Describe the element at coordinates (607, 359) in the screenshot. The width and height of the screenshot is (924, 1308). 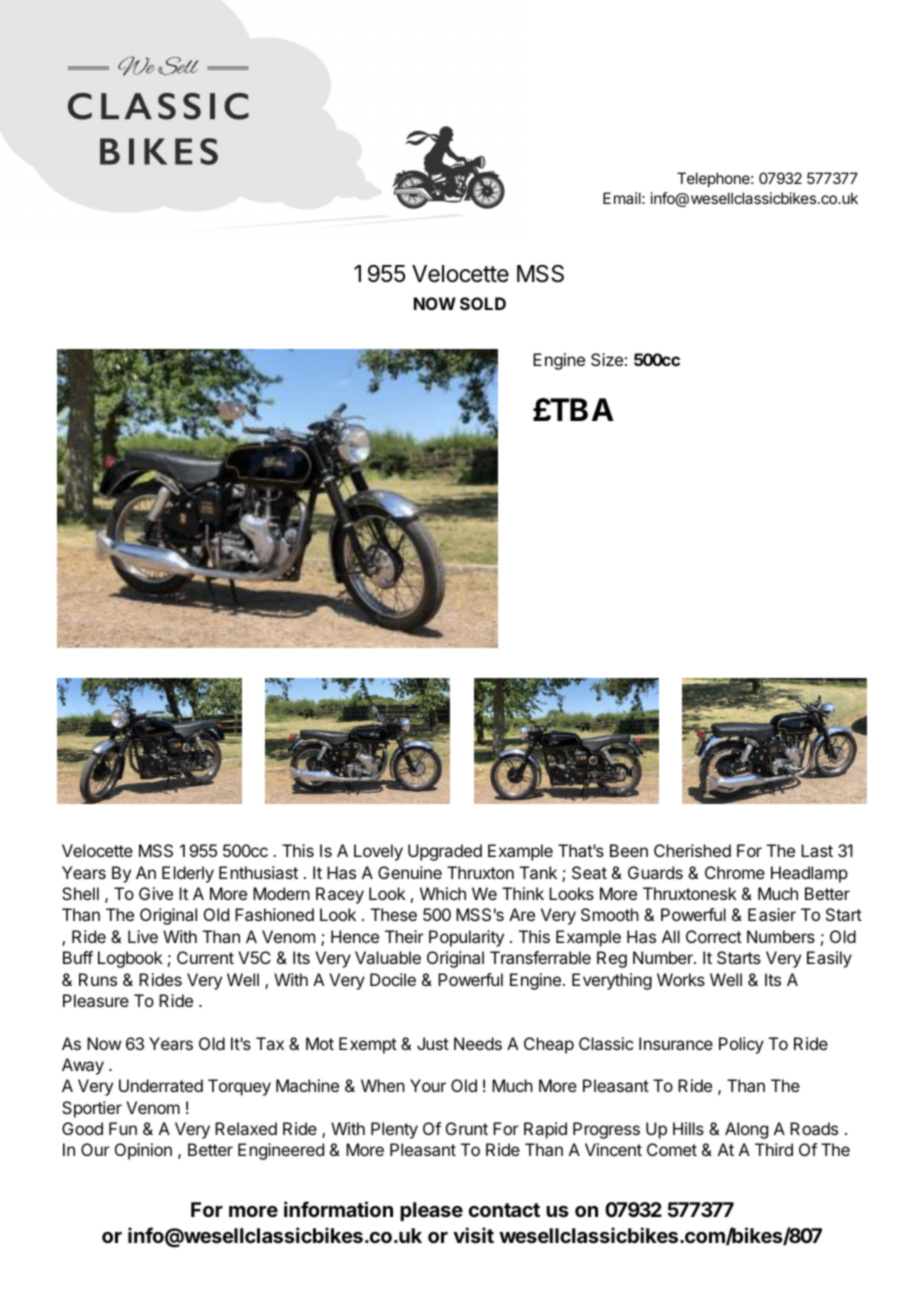
I see `Size` at that location.
